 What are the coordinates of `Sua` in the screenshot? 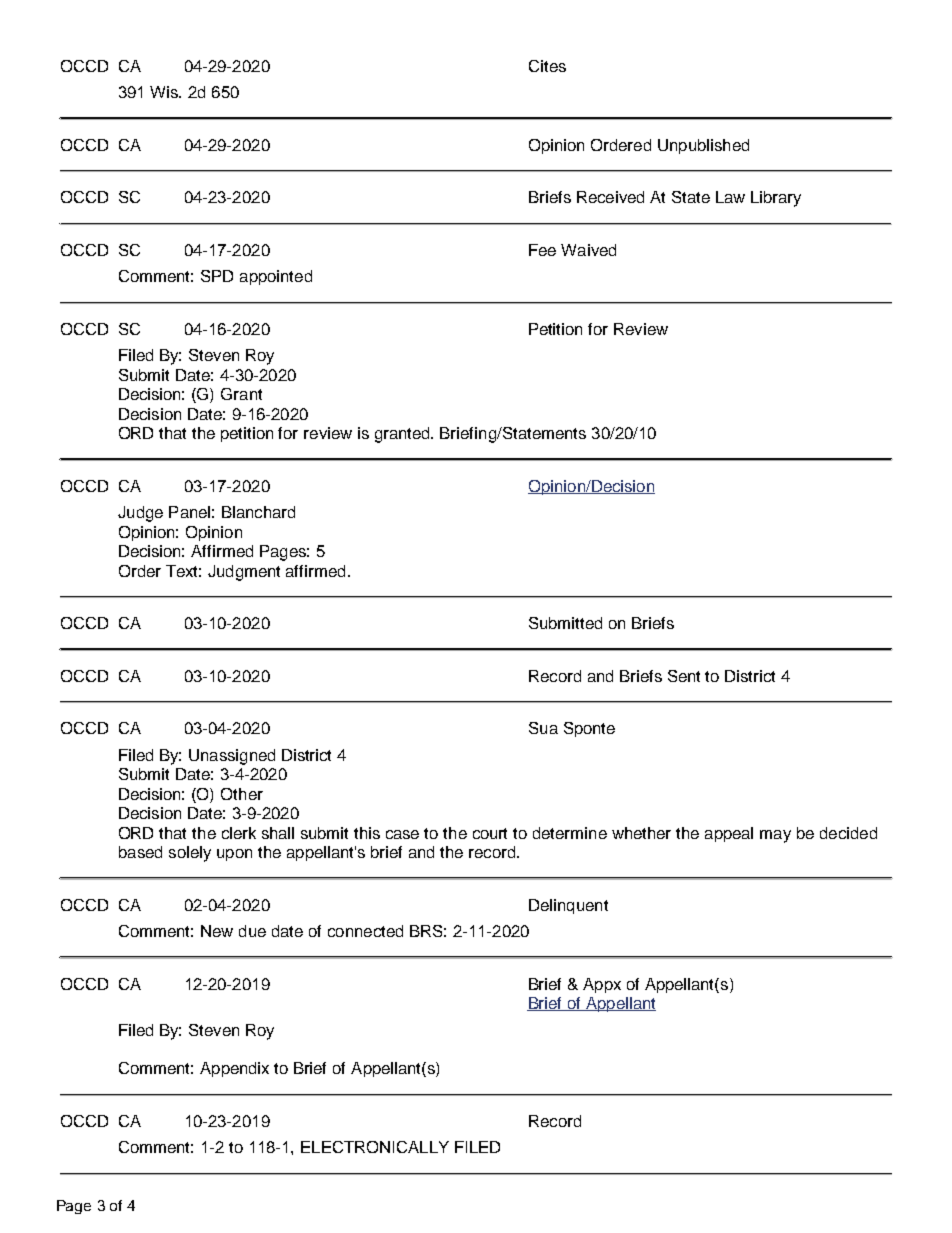 It's located at (543, 728).
